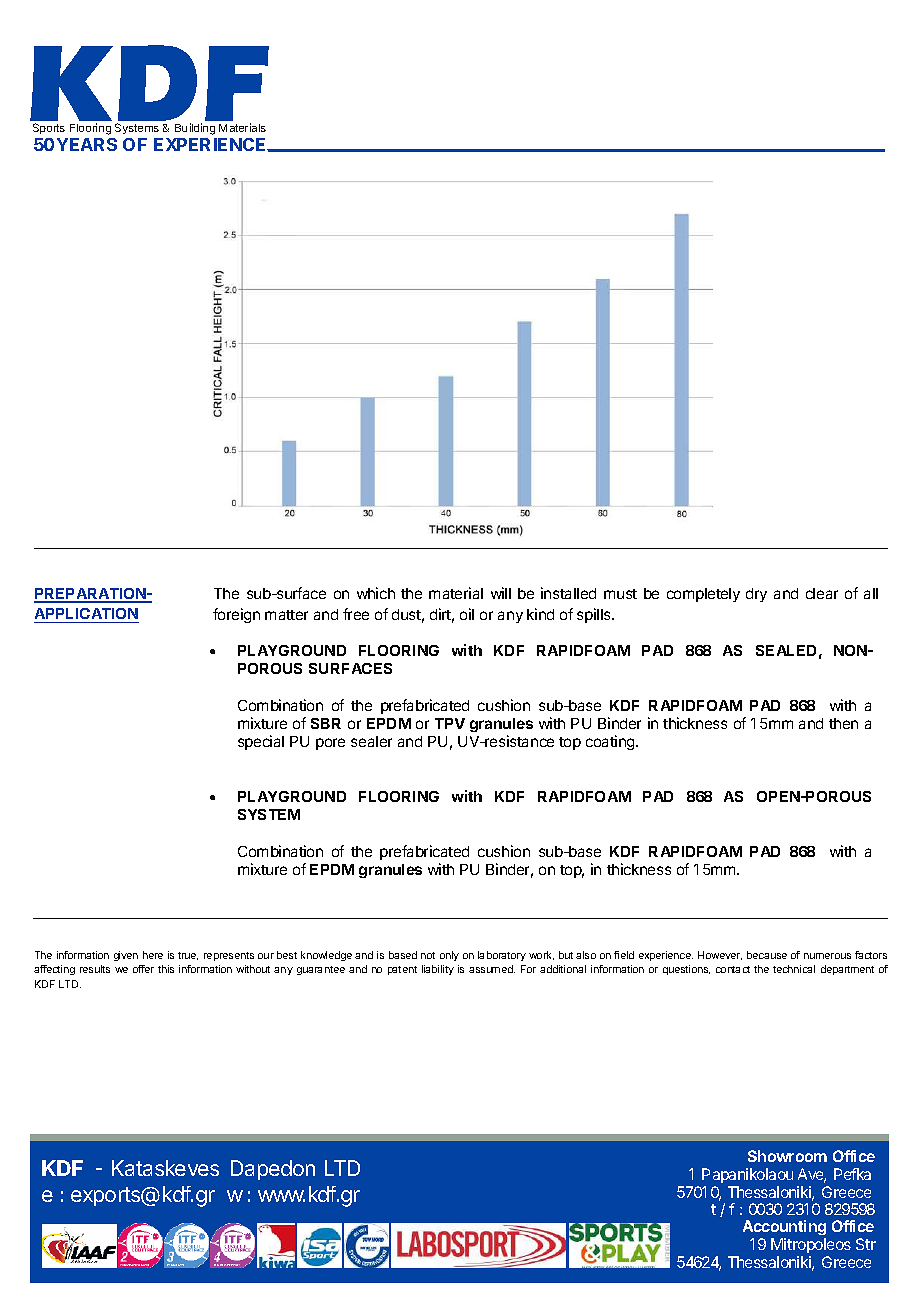 Image resolution: width=924 pixels, height=1308 pixels. Describe the element at coordinates (438, 970) in the page. I see `liability` at that location.
